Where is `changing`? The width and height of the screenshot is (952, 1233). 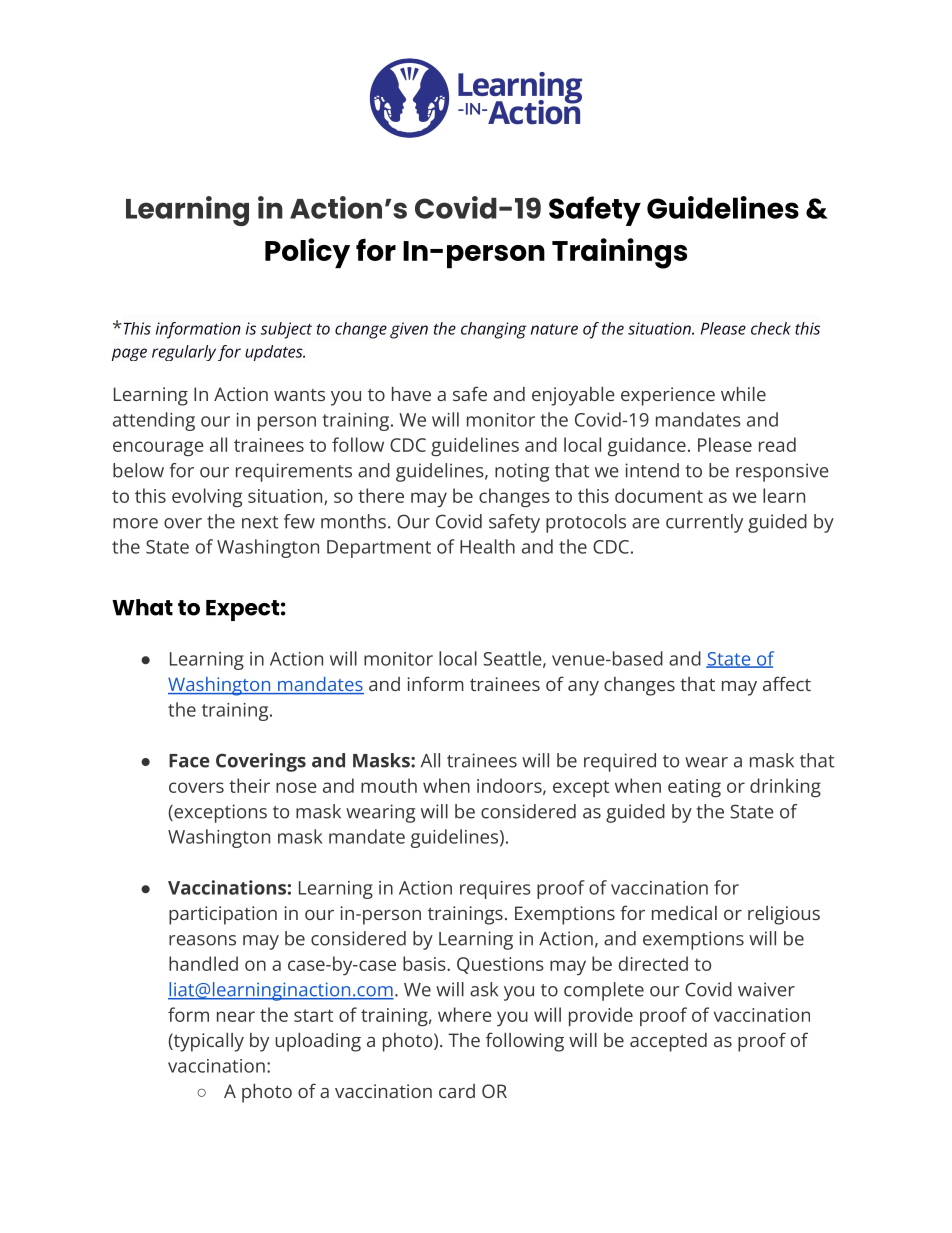
changing is located at coordinates (494, 330).
